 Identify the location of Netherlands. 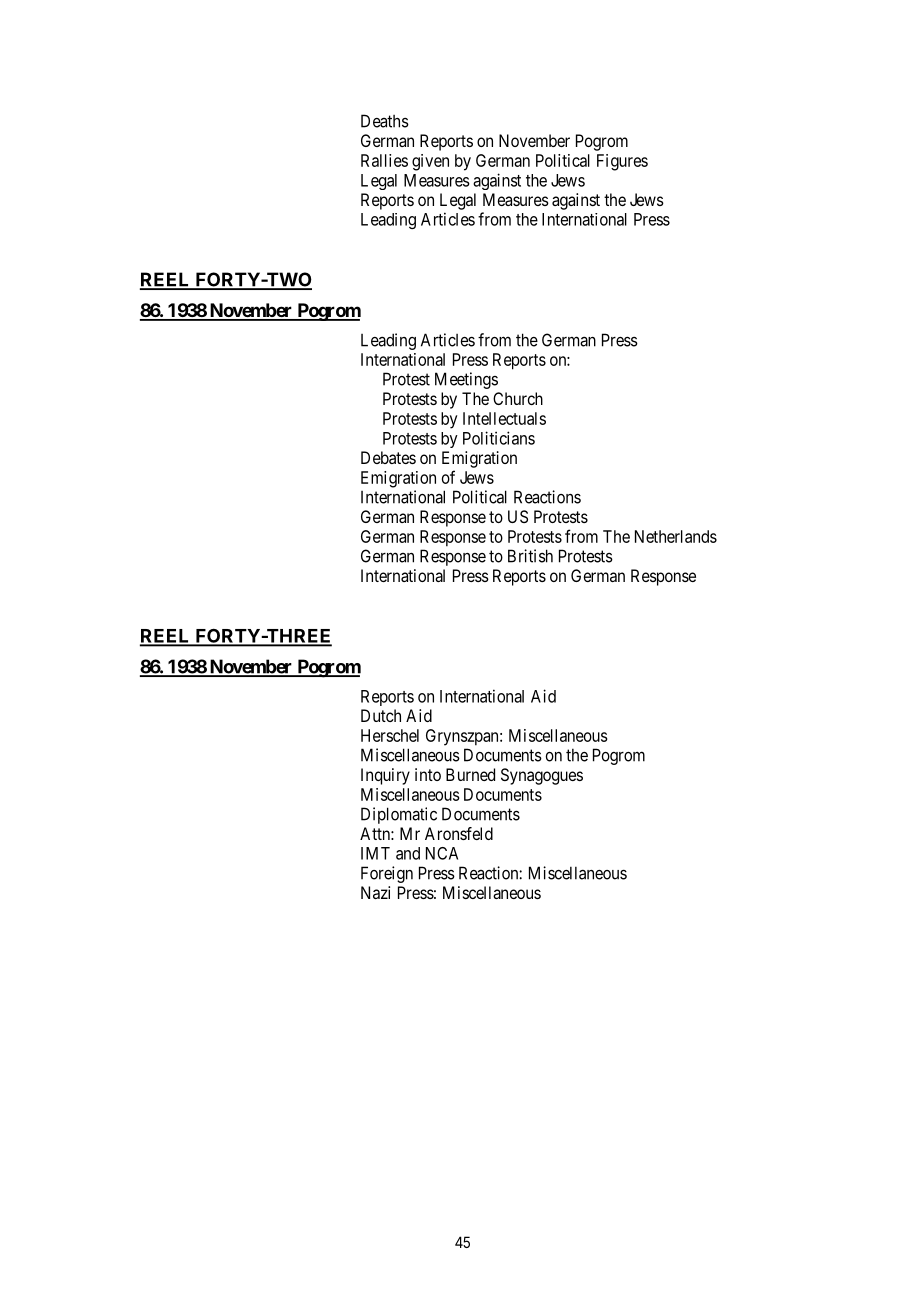
(676, 536).
